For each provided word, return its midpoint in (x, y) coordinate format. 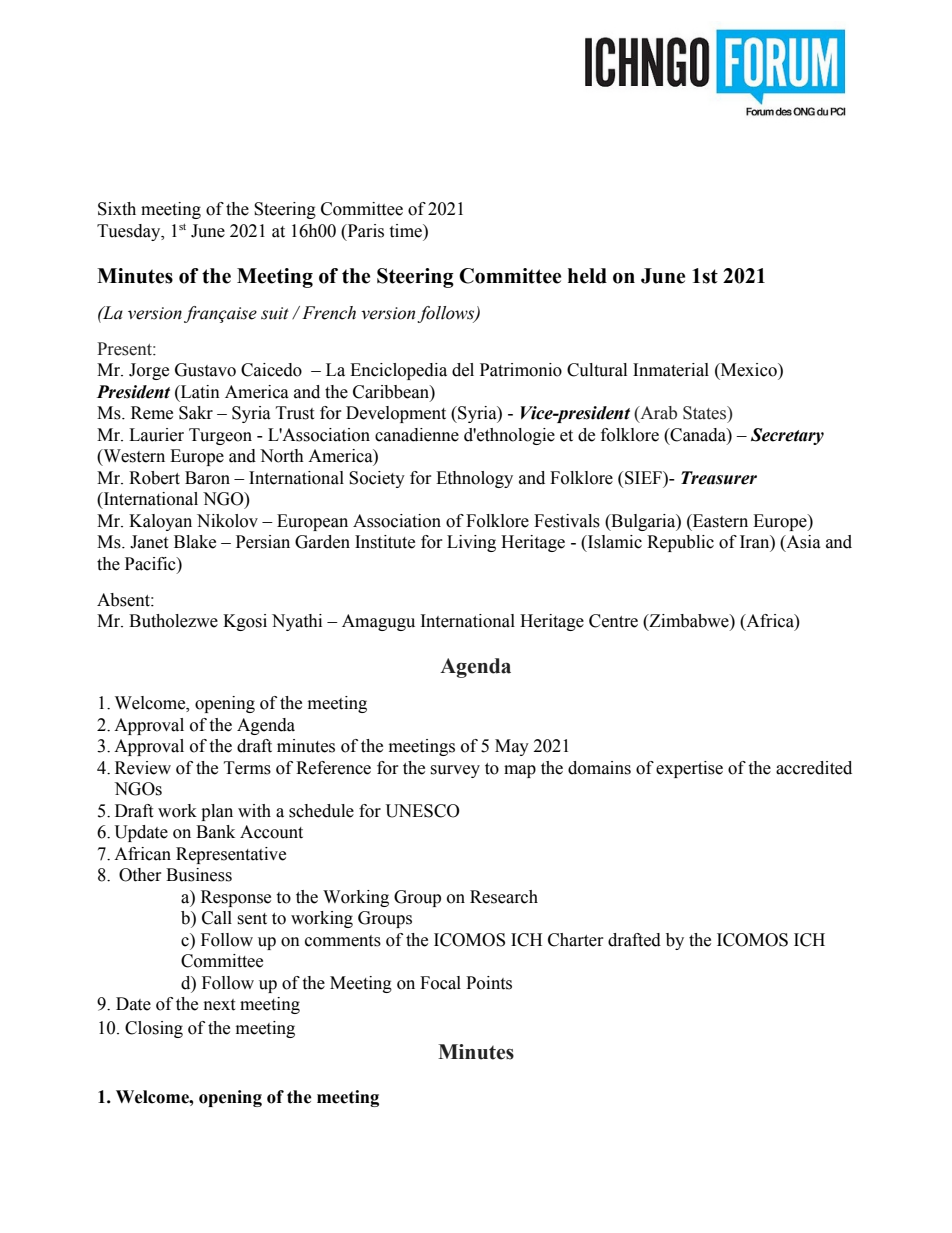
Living (471, 543)
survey (455, 771)
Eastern (719, 521)
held (587, 276)
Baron (207, 478)
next (219, 1005)
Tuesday (130, 232)
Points (489, 983)
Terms (247, 768)
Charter (576, 940)
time (406, 231)
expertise (689, 769)
